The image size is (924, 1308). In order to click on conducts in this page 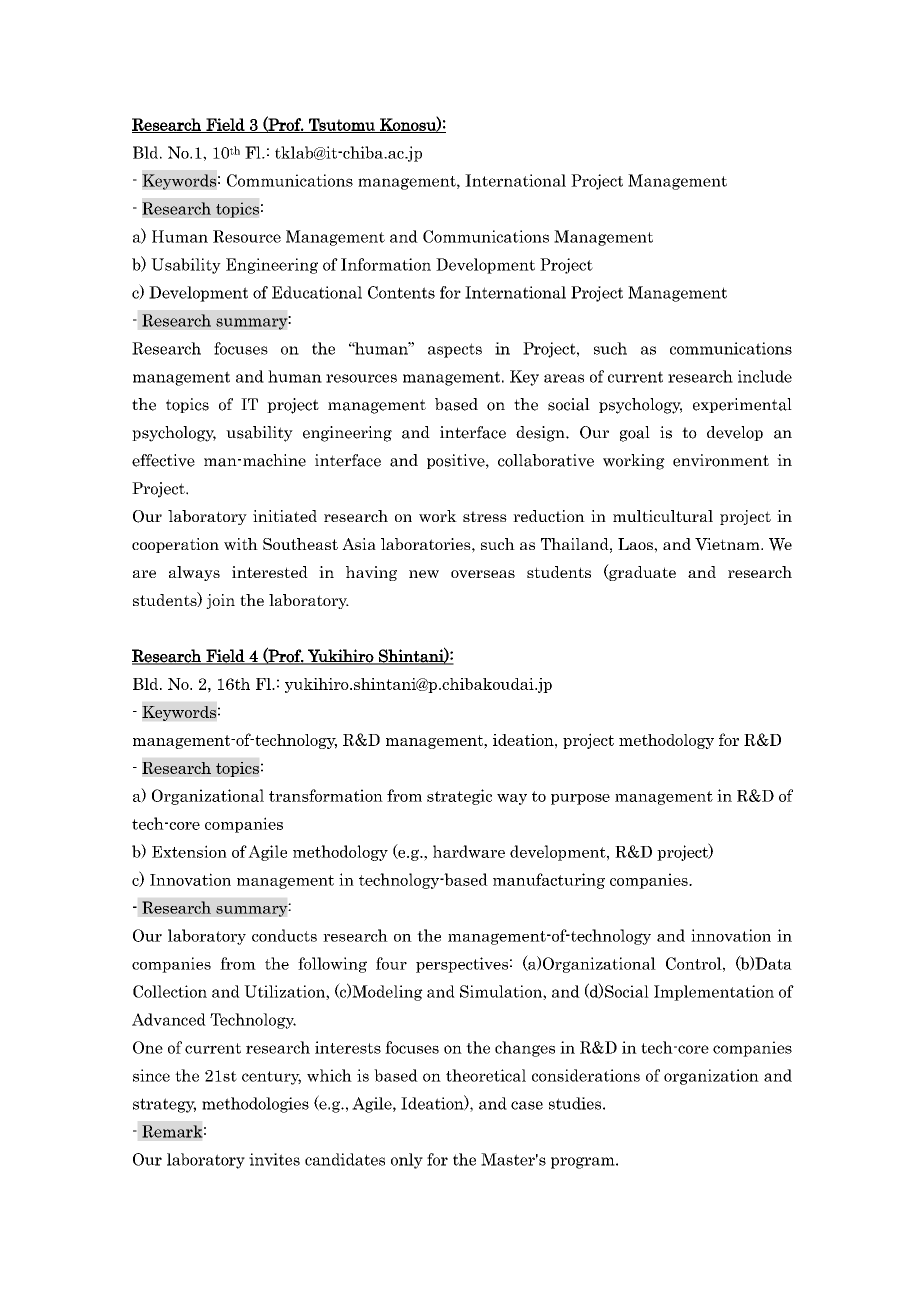, I will do `click(284, 935)`.
